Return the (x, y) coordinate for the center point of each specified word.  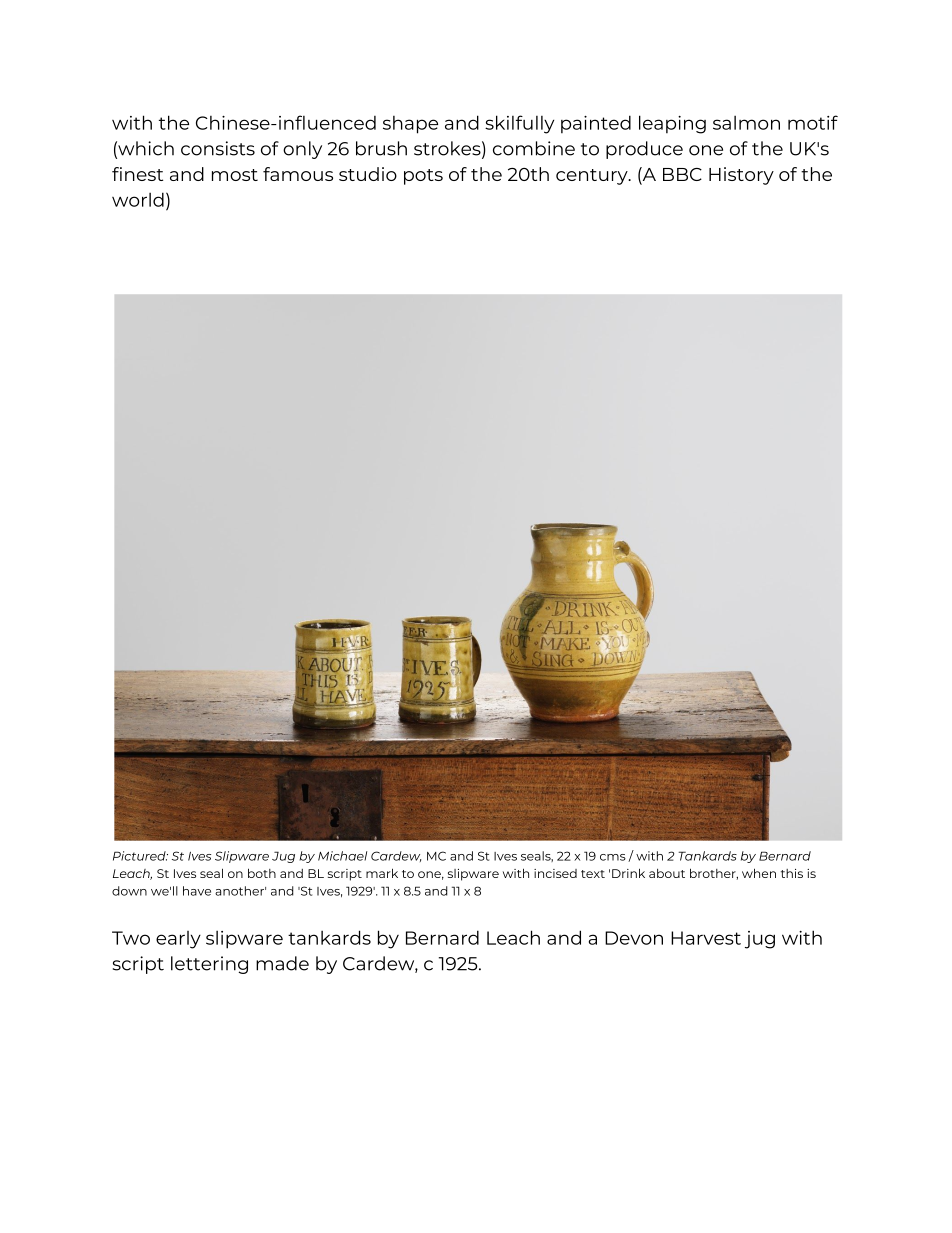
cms (613, 857)
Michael (342, 856)
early (178, 940)
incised (555, 873)
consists (218, 148)
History (741, 176)
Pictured (140, 856)
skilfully (519, 124)
